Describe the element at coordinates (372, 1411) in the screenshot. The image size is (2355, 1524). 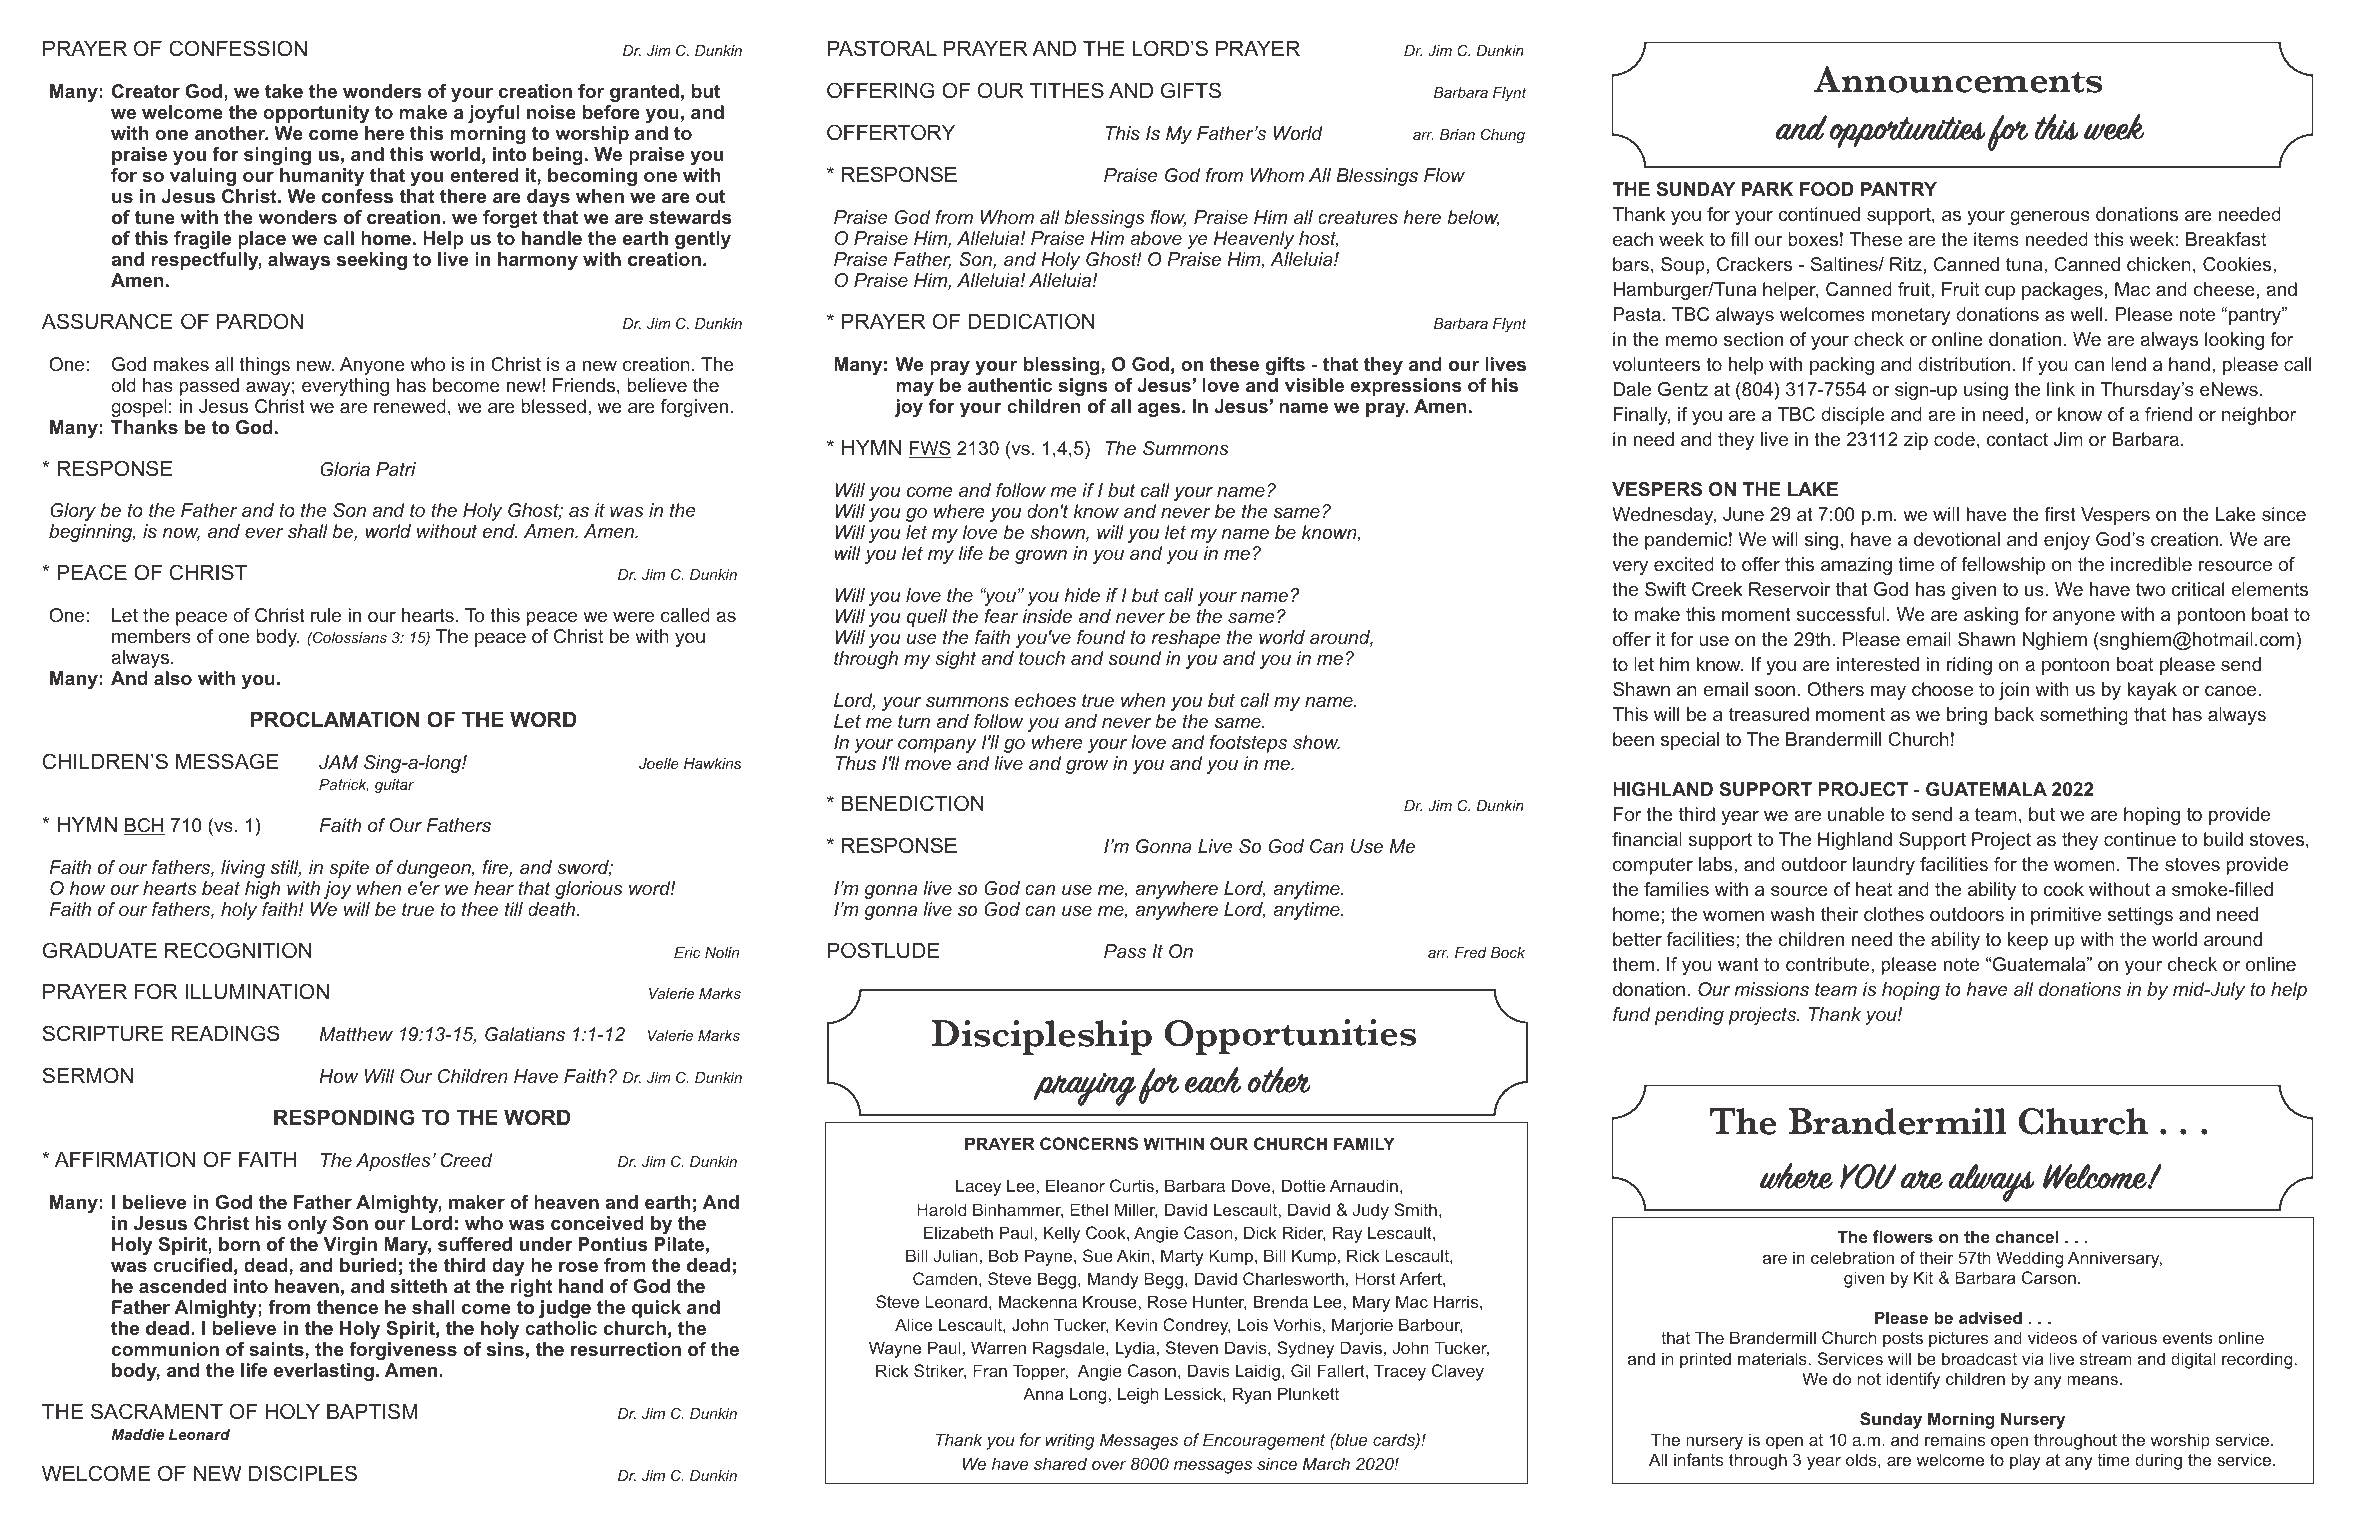
I see `BAPTISM` at that location.
